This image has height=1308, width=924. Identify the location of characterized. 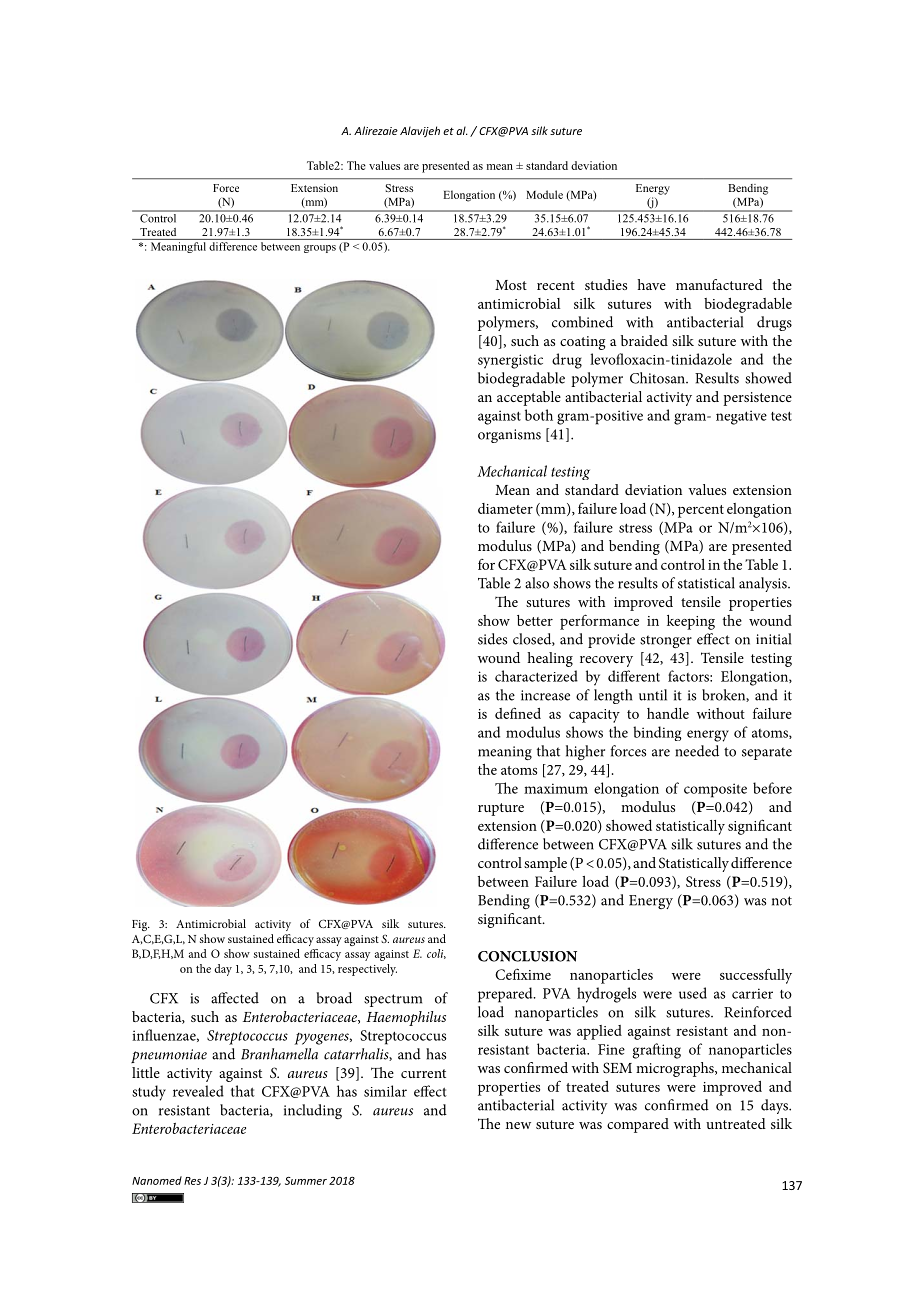
(536, 676).
